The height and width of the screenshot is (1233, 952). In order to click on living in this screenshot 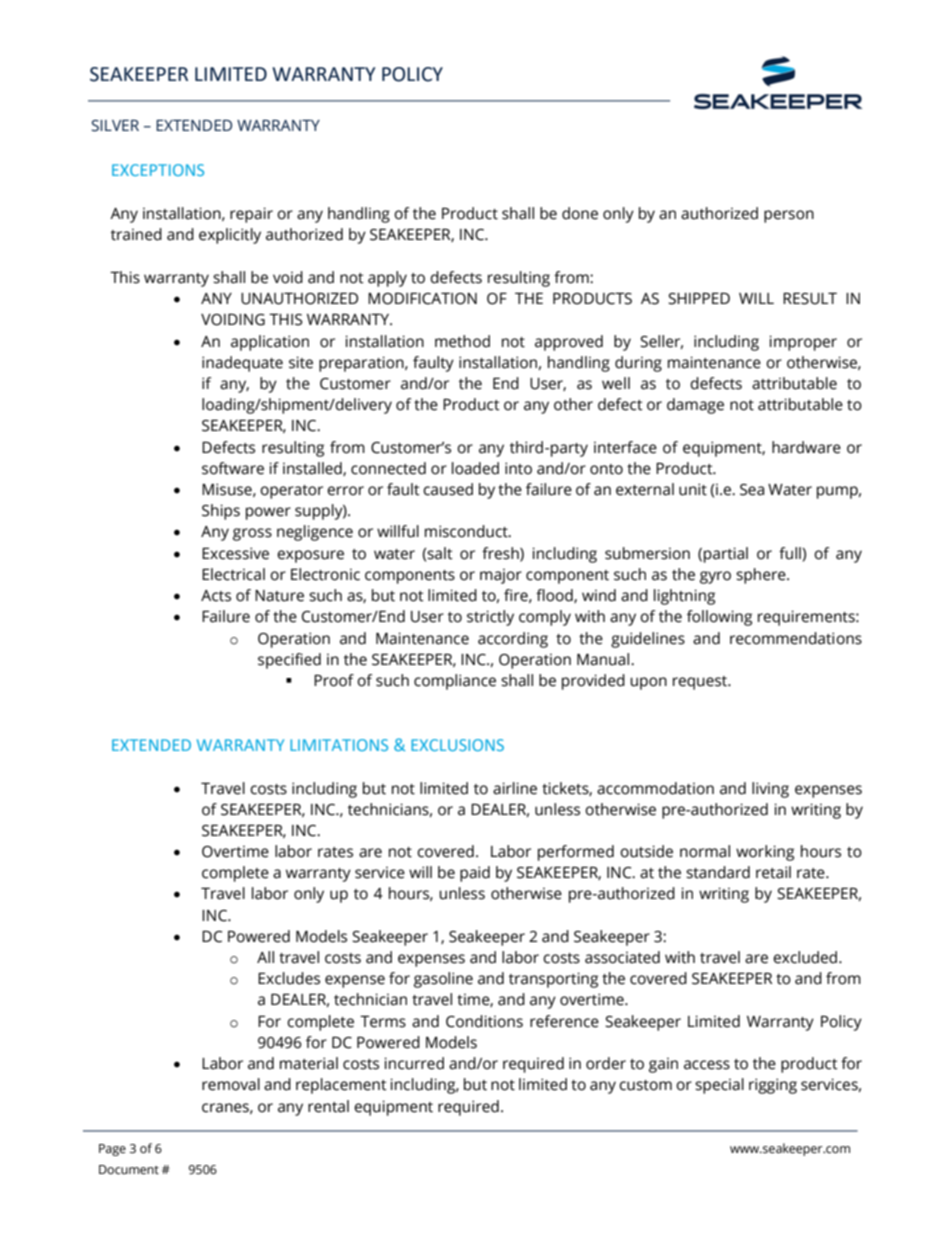, I will do `click(770, 790)`.
